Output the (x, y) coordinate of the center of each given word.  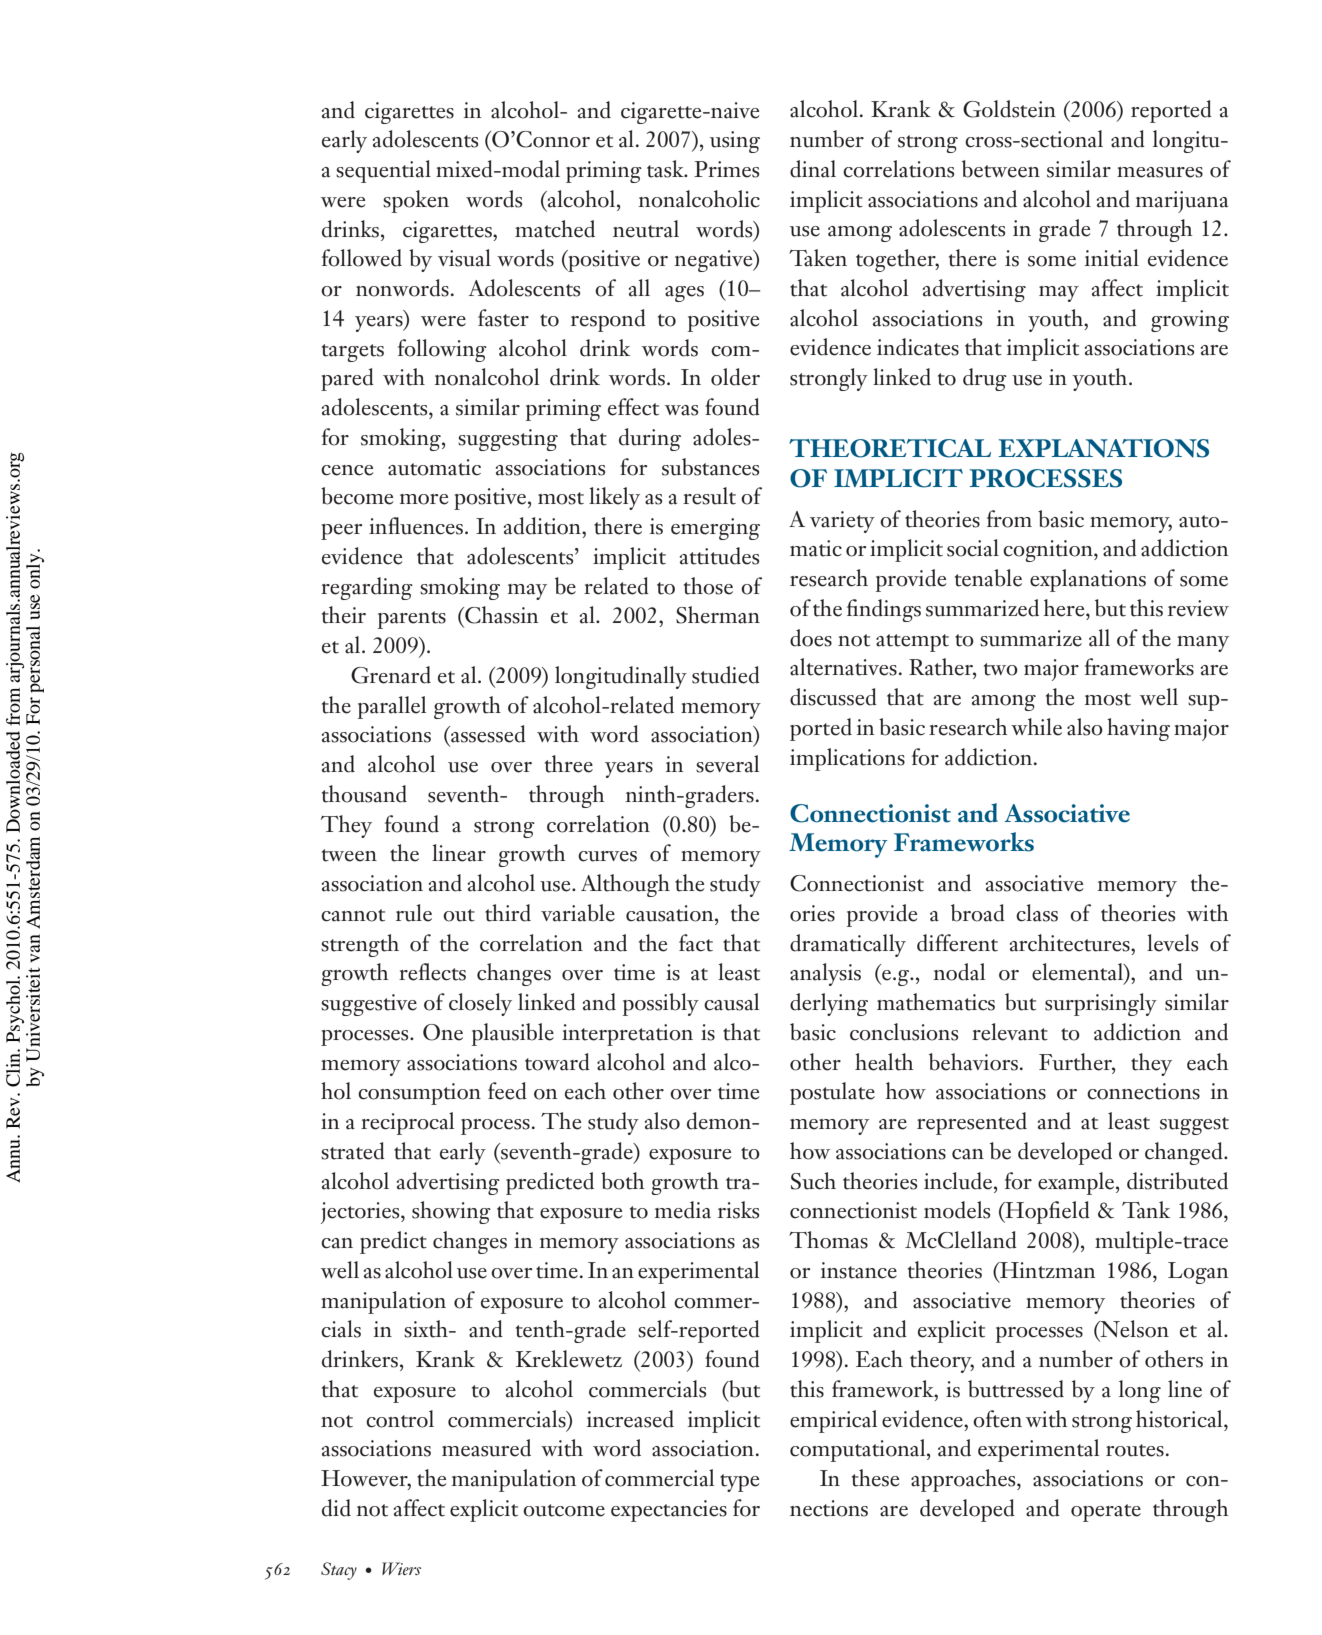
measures (1160, 172)
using (735, 142)
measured (486, 1448)
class (1037, 913)
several (727, 764)
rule (414, 913)
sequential (383, 171)
